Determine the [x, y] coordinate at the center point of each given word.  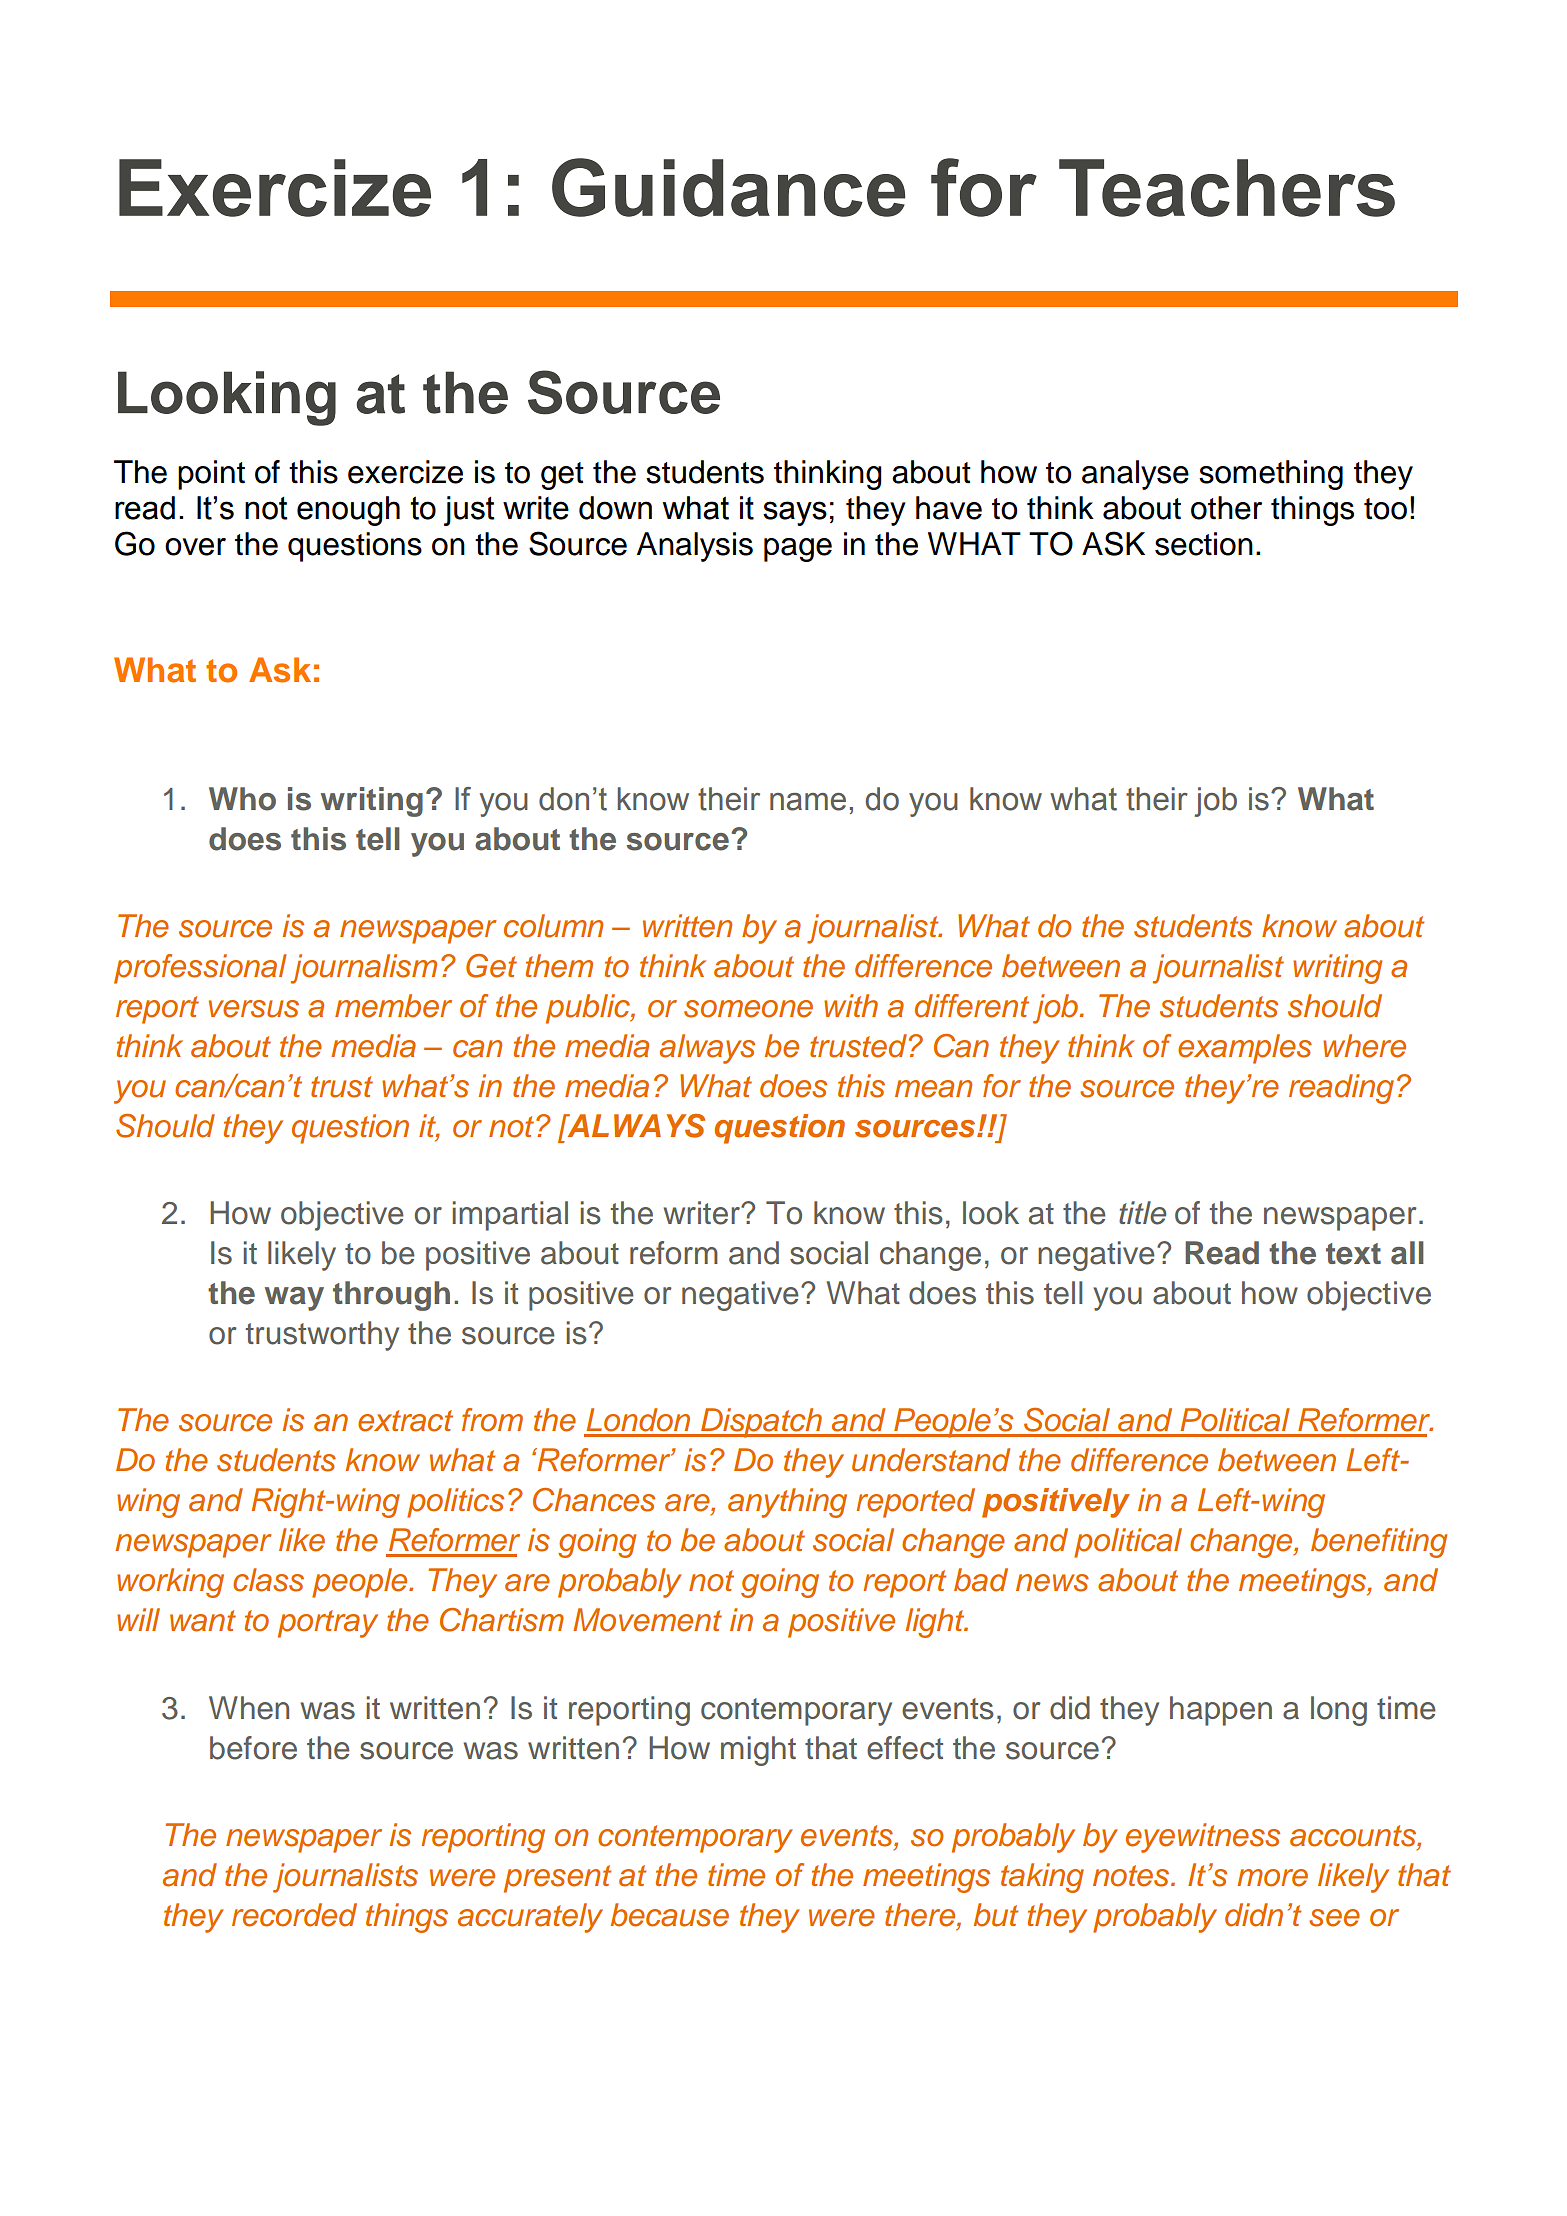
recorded [294, 1915]
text [1353, 1254]
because [670, 1915]
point [211, 475]
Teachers [1227, 188]
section [1204, 544]
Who [242, 799]
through [391, 1296]
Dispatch [762, 1423]
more [1272, 1878]
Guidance [728, 187]
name [808, 802]
